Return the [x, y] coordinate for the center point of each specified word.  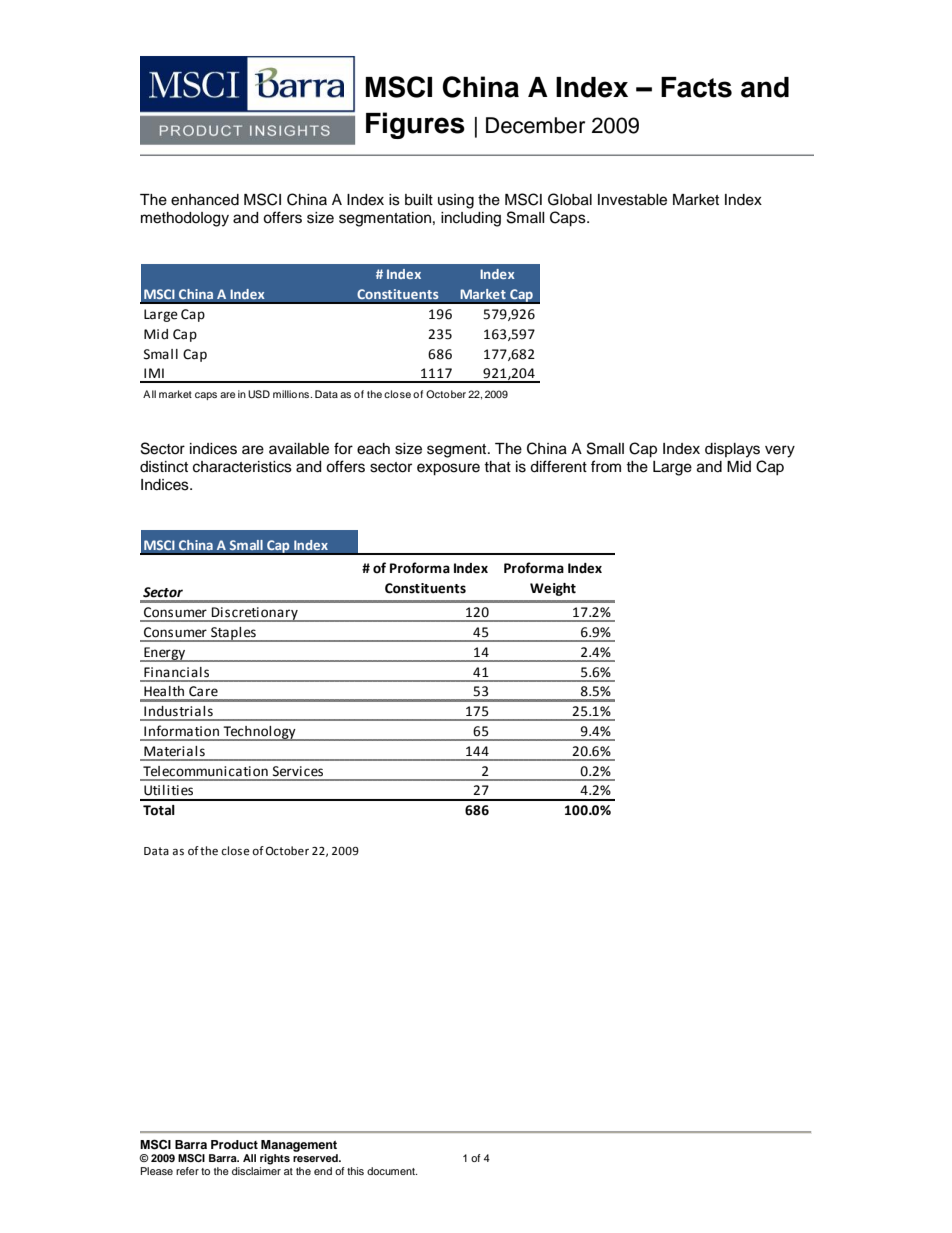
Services [298, 771]
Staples [233, 634]
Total [159, 810]
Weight [553, 589]
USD [259, 394]
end [323, 1171]
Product [234, 1144]
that [497, 466]
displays [732, 450]
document [392, 1171]
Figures [415, 125]
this [355, 1171]
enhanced [205, 200]
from [606, 466]
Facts [696, 87]
